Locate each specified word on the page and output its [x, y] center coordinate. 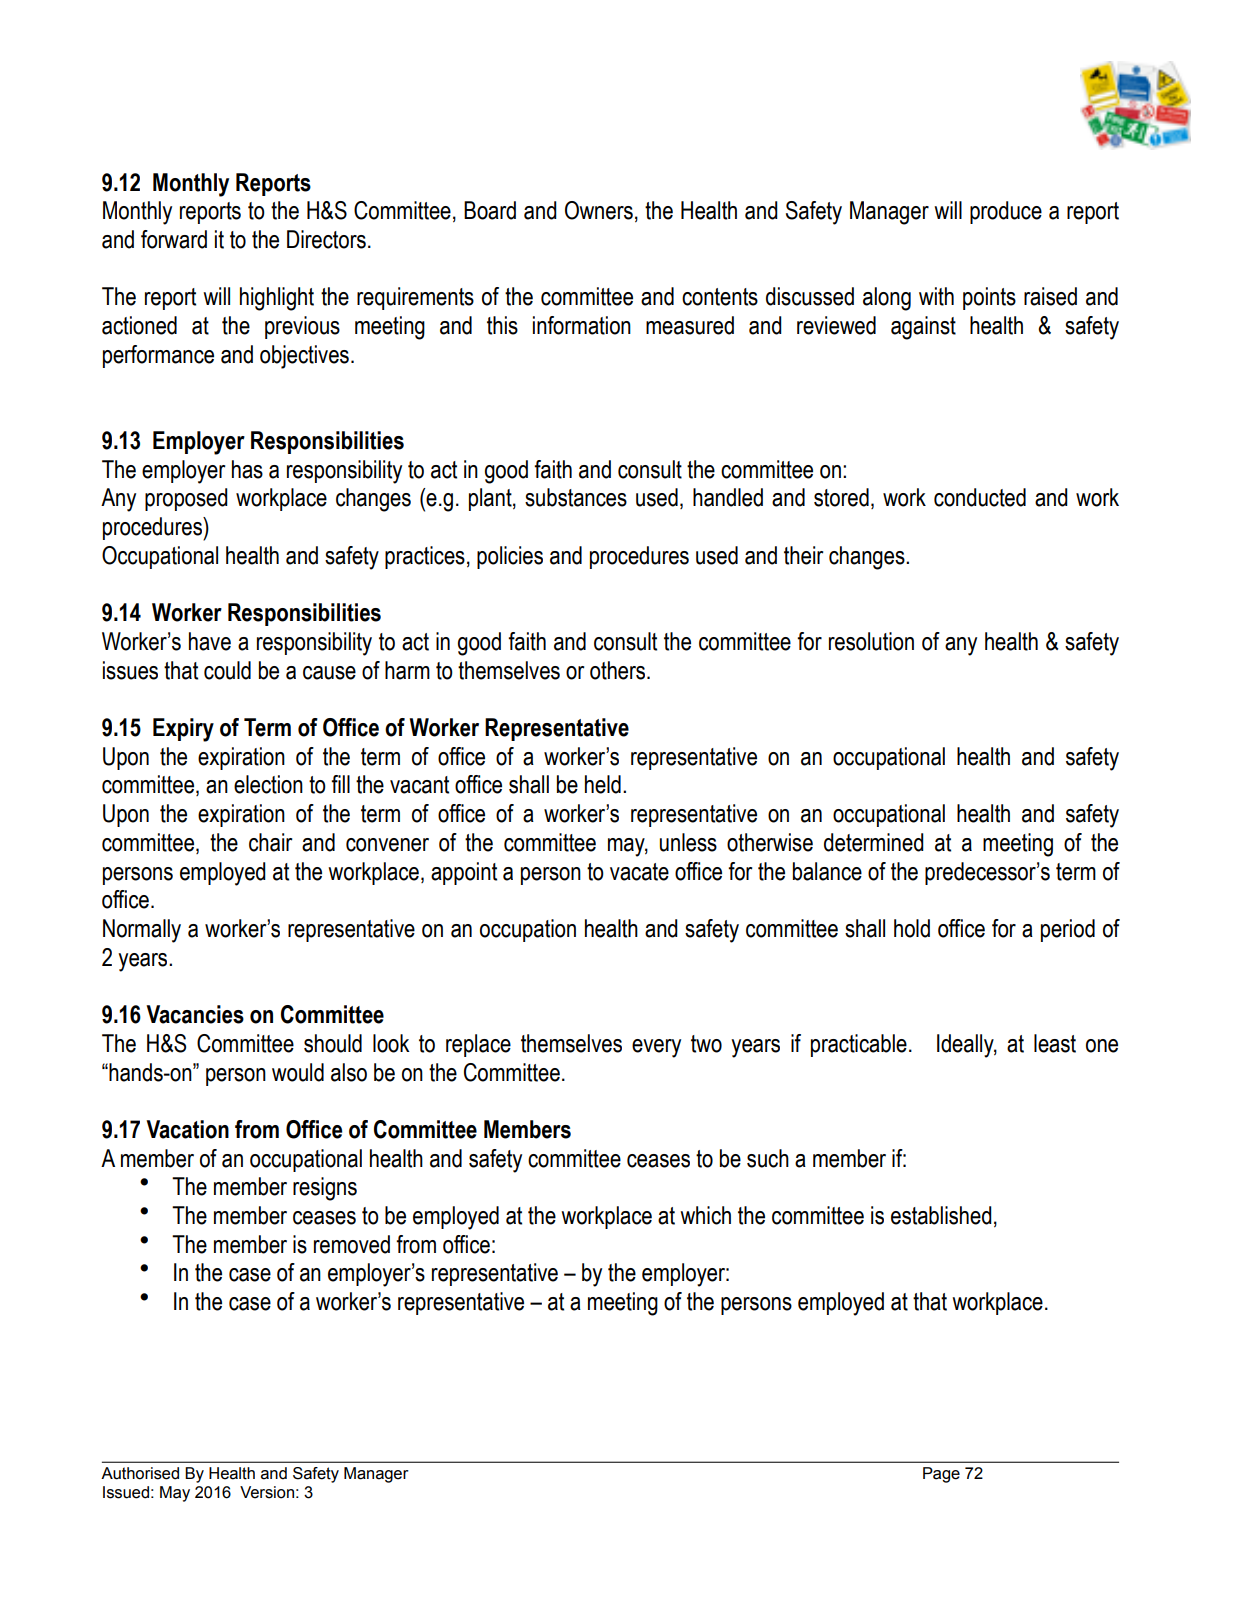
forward [174, 239]
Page [941, 1475]
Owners [599, 210]
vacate [639, 872]
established [941, 1215]
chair [270, 842]
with [936, 296]
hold [912, 928]
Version [267, 1492]
